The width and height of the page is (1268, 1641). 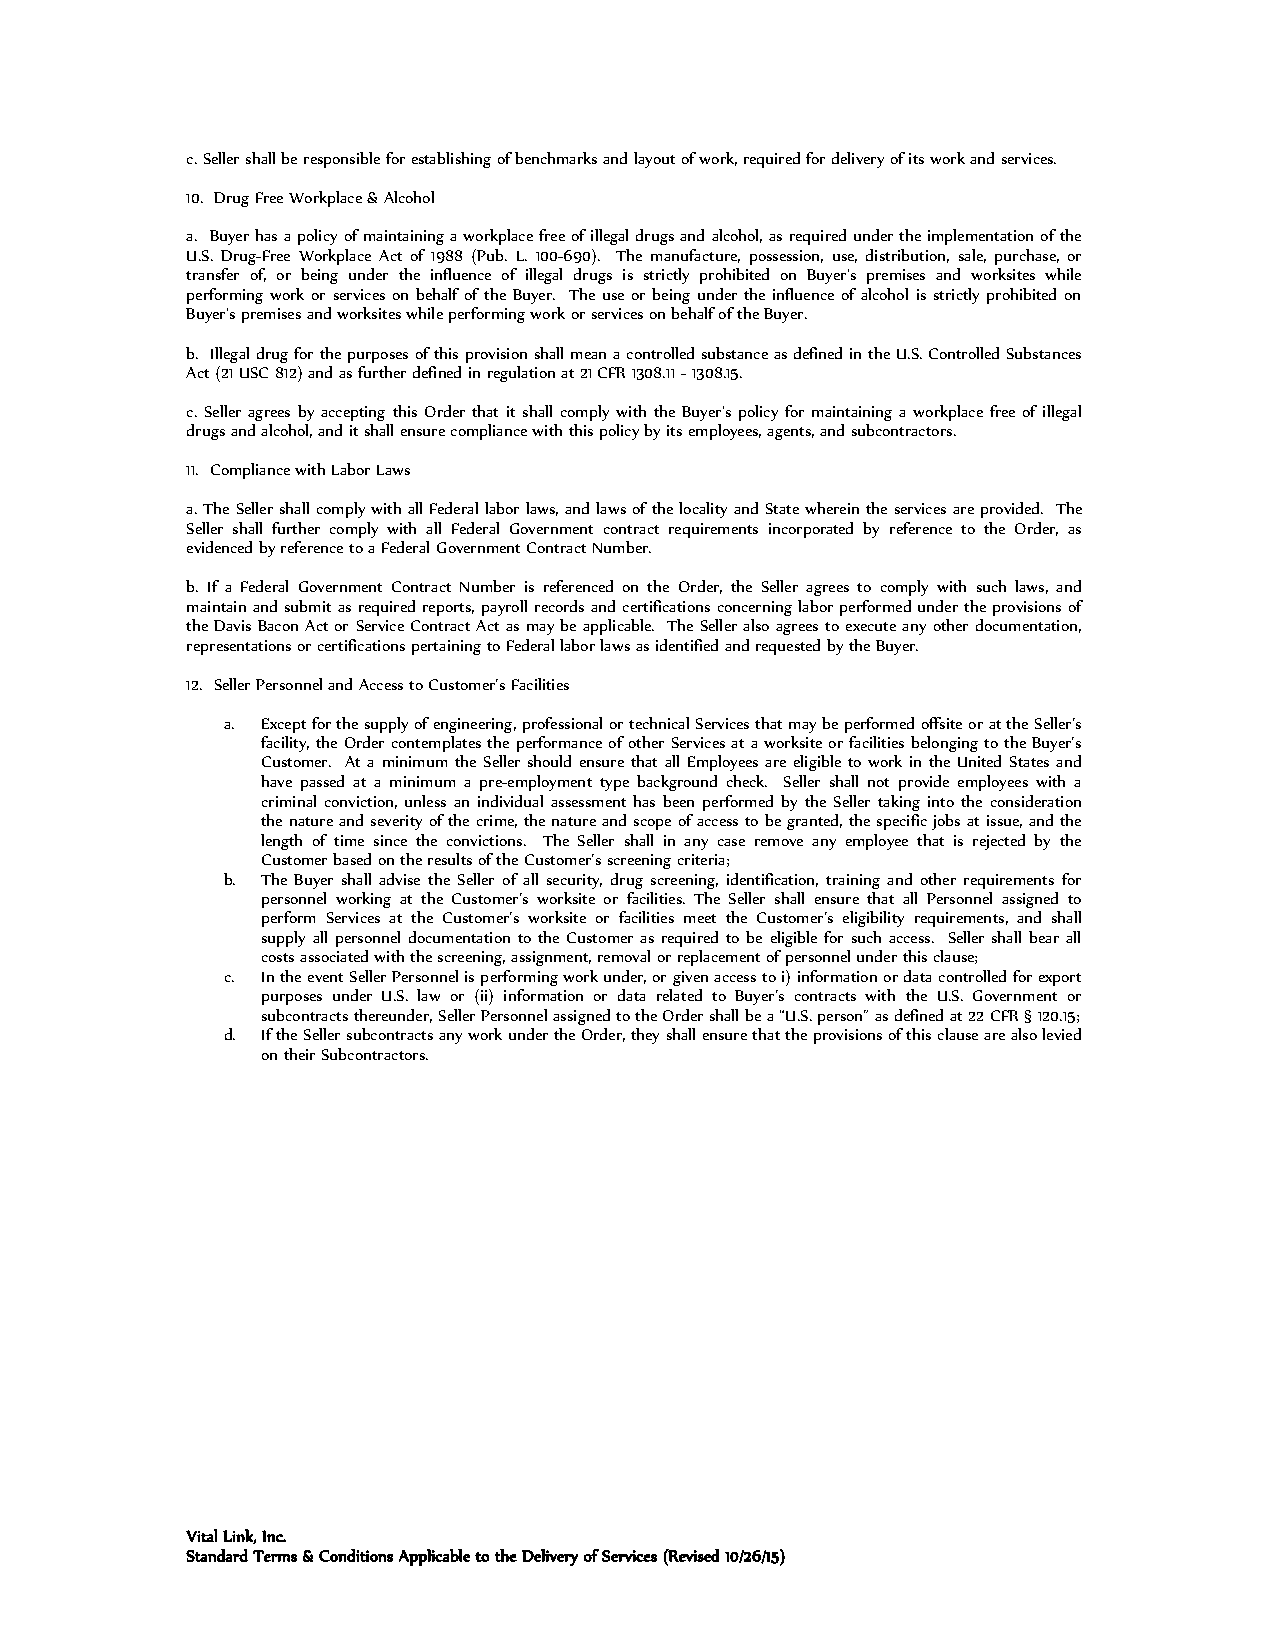 I want to click on Terms, so click(x=275, y=1556).
